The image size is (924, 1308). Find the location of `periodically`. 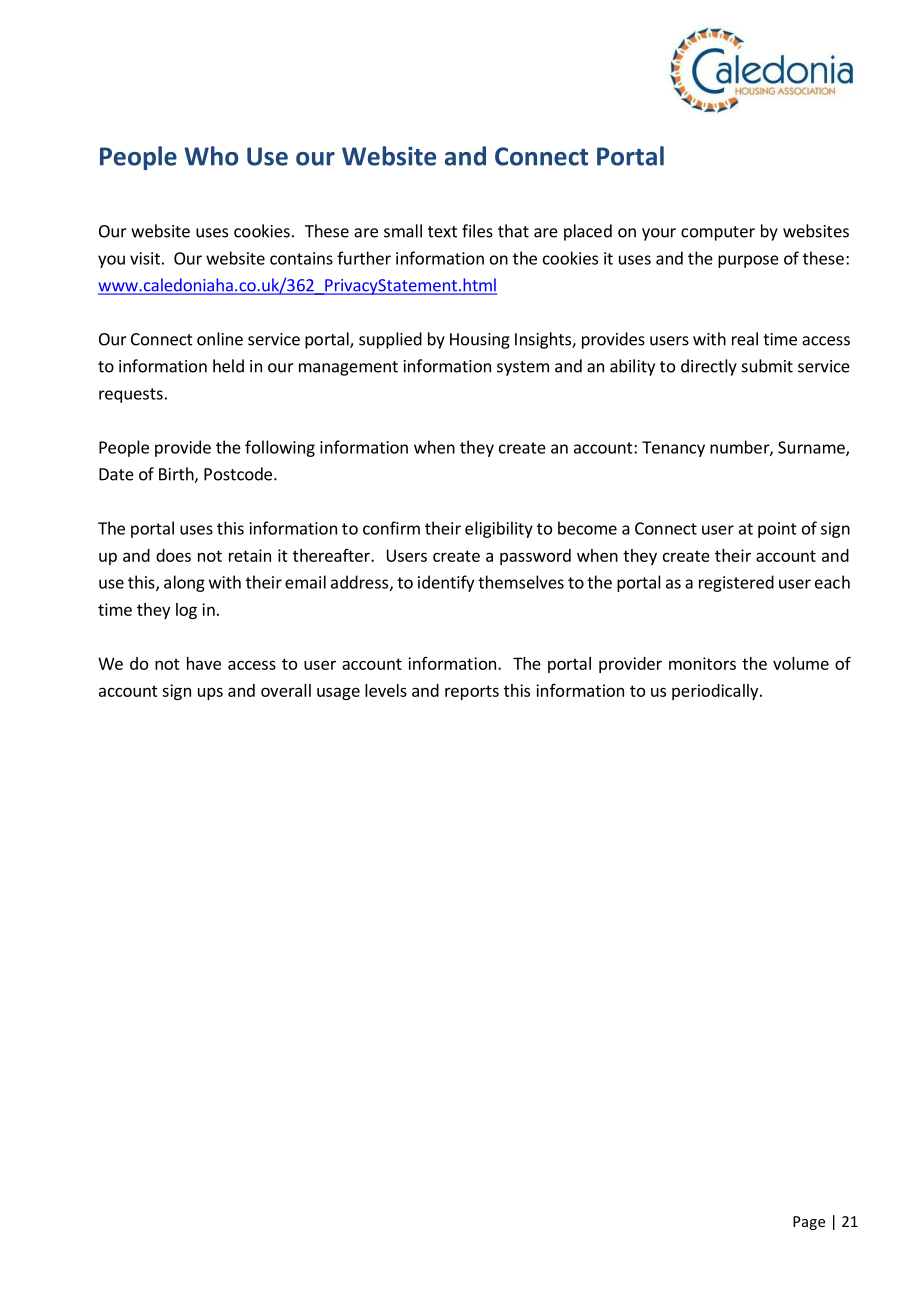

periodically is located at coordinates (715, 692).
